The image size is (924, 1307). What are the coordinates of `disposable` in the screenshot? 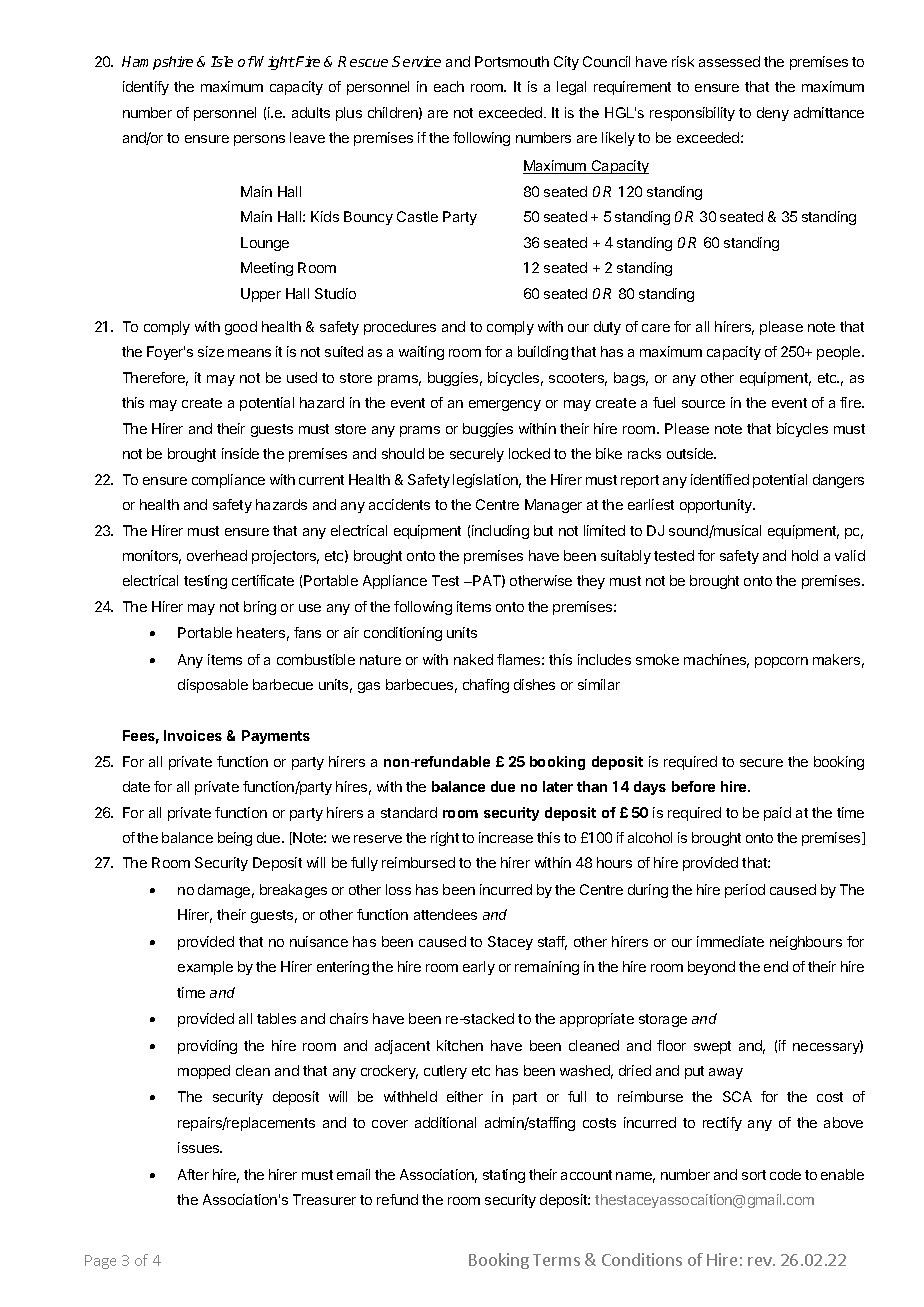 It's located at (213, 686).
